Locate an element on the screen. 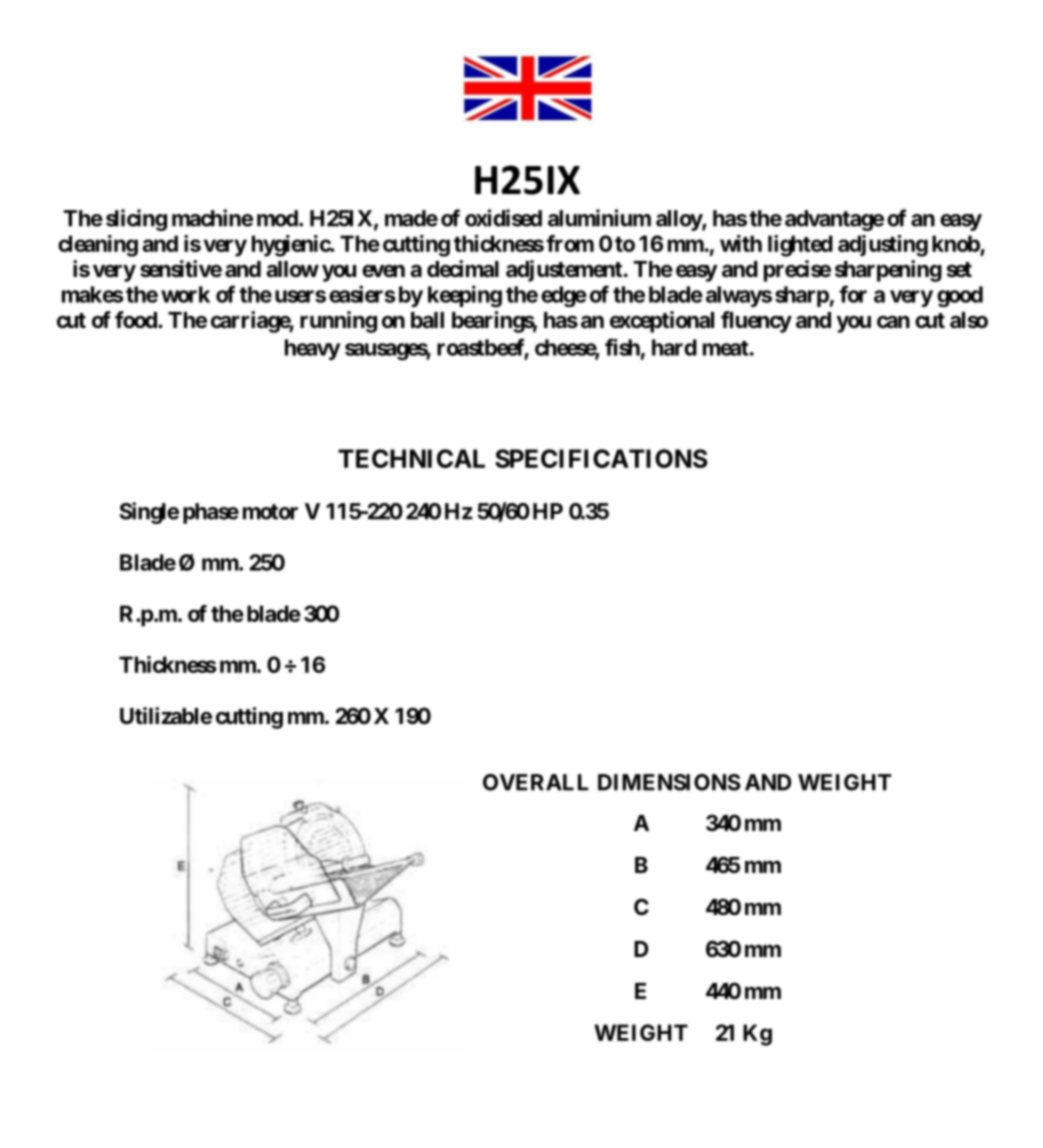  motor is located at coordinates (270, 512).
